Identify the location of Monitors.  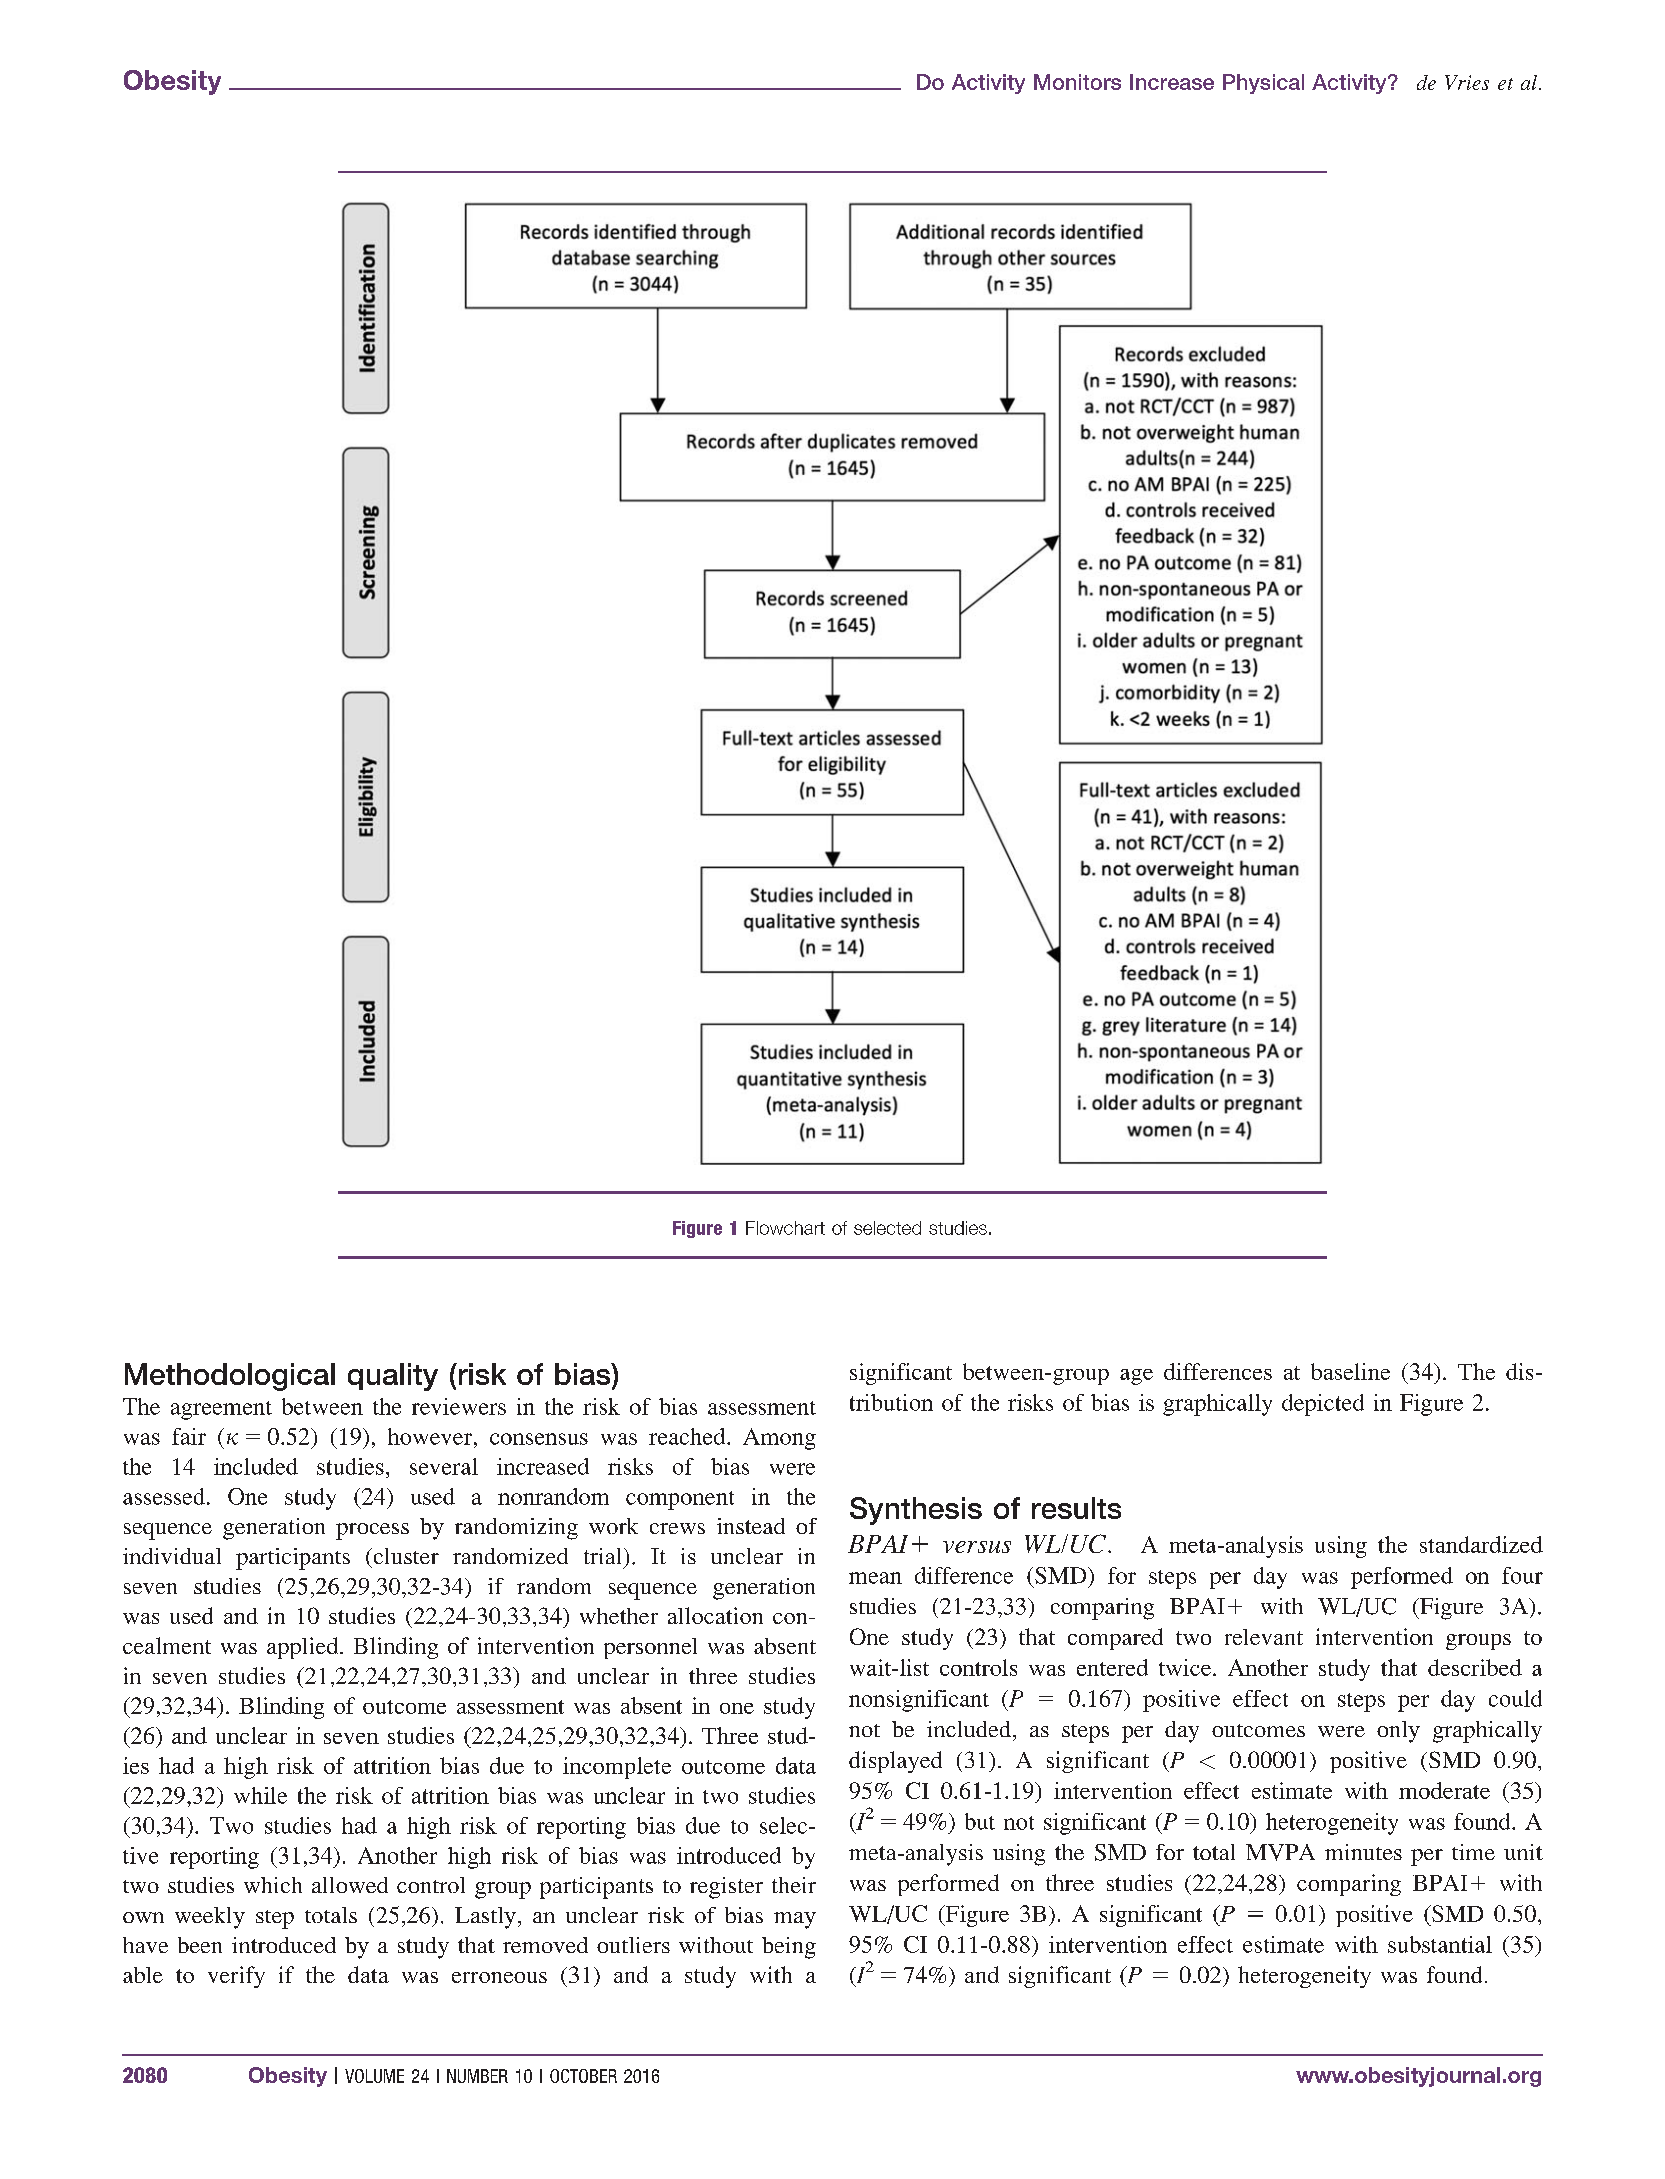
(1077, 82).
